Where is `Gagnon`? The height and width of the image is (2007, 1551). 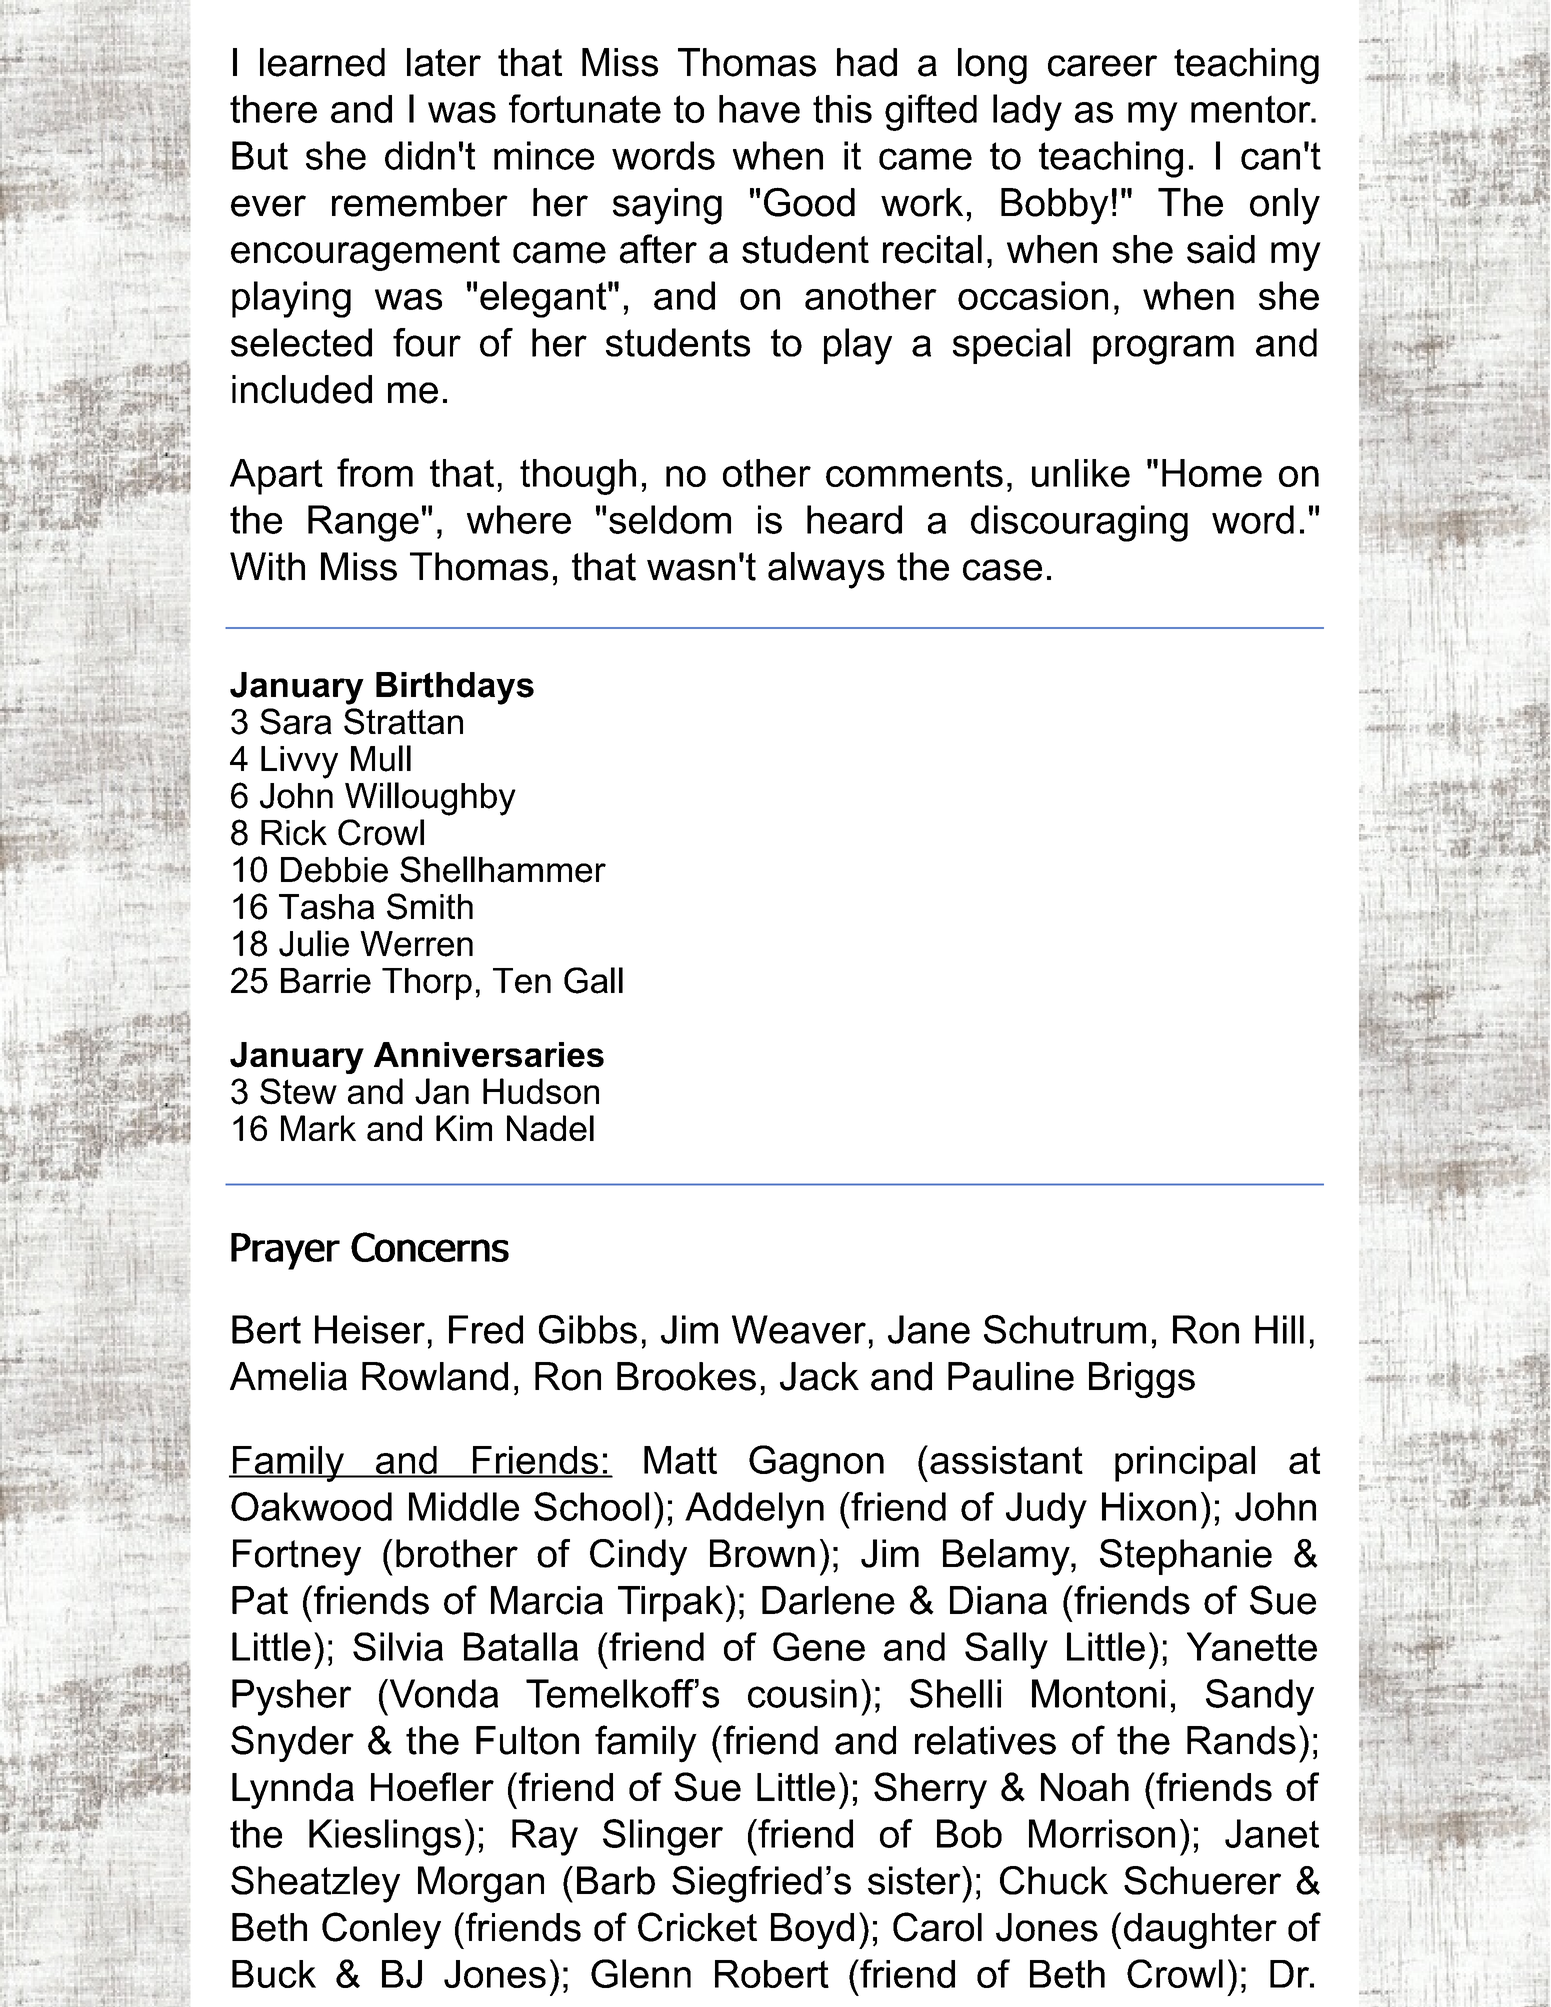 Gagnon is located at coordinates (816, 1463).
